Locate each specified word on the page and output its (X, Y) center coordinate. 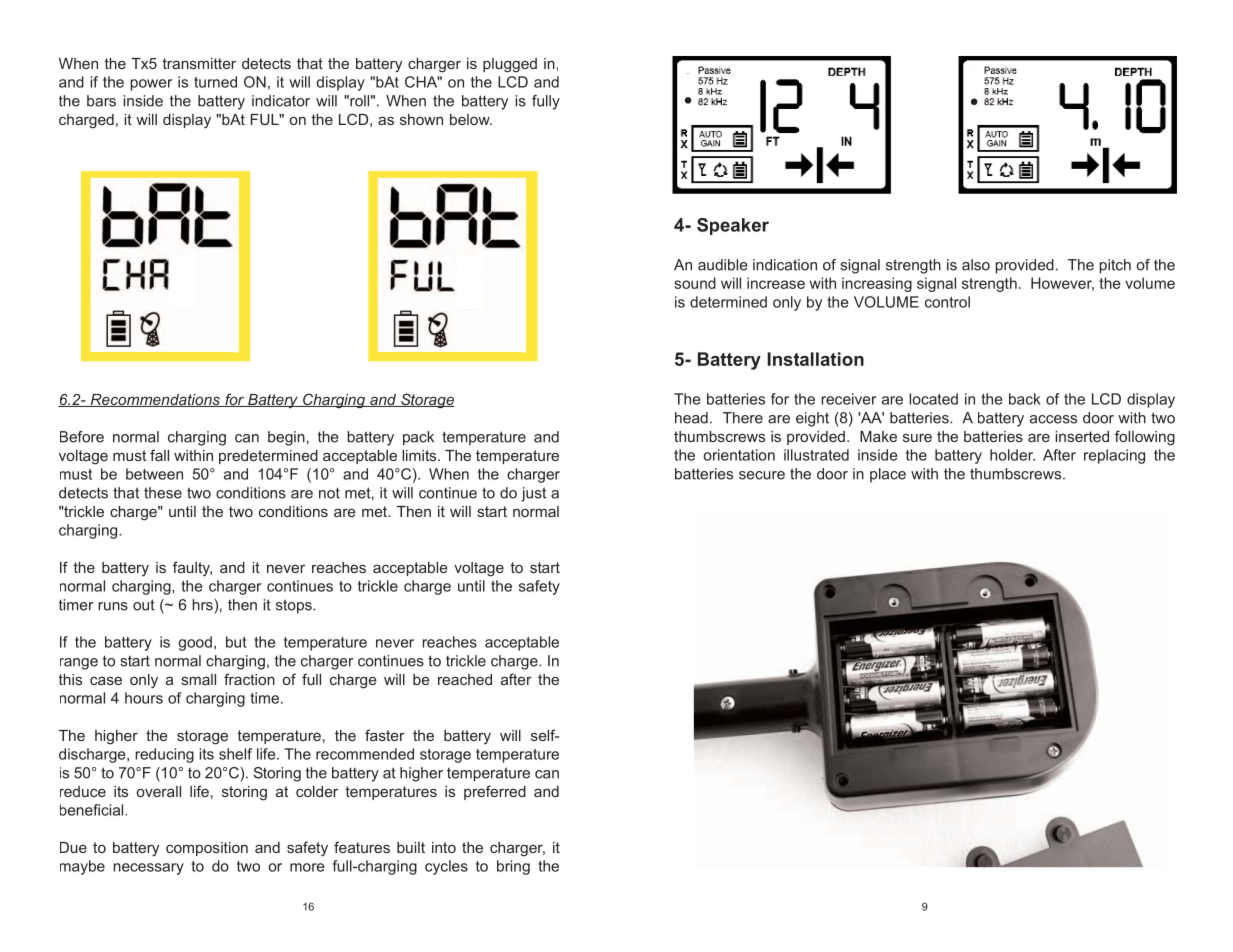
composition (207, 849)
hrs (203, 605)
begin (286, 438)
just (533, 494)
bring (513, 867)
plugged (510, 65)
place (888, 475)
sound (695, 283)
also (976, 265)
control (947, 302)
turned (215, 82)
